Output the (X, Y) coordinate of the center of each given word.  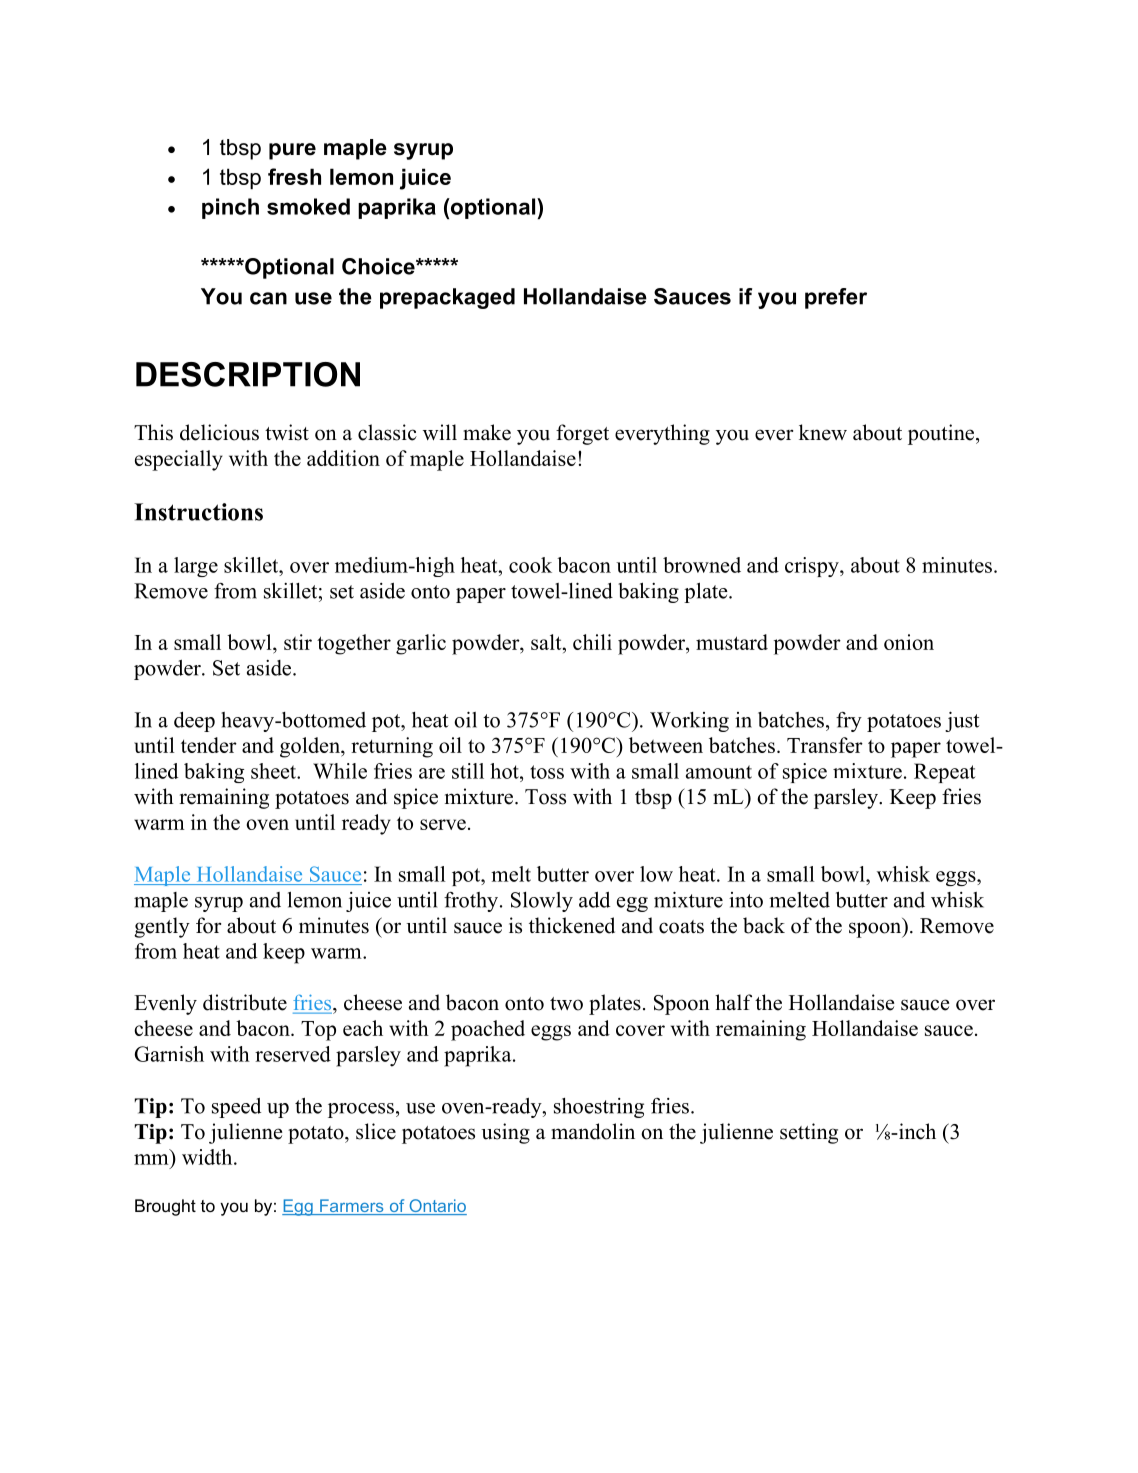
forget (582, 434)
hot (505, 771)
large (196, 567)
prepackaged (447, 298)
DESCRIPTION (248, 374)
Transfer (825, 745)
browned (702, 565)
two (566, 1004)
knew (823, 432)
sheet (275, 771)
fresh (294, 176)
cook (530, 565)
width (208, 1157)
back (764, 925)
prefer (836, 298)
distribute (245, 1002)
